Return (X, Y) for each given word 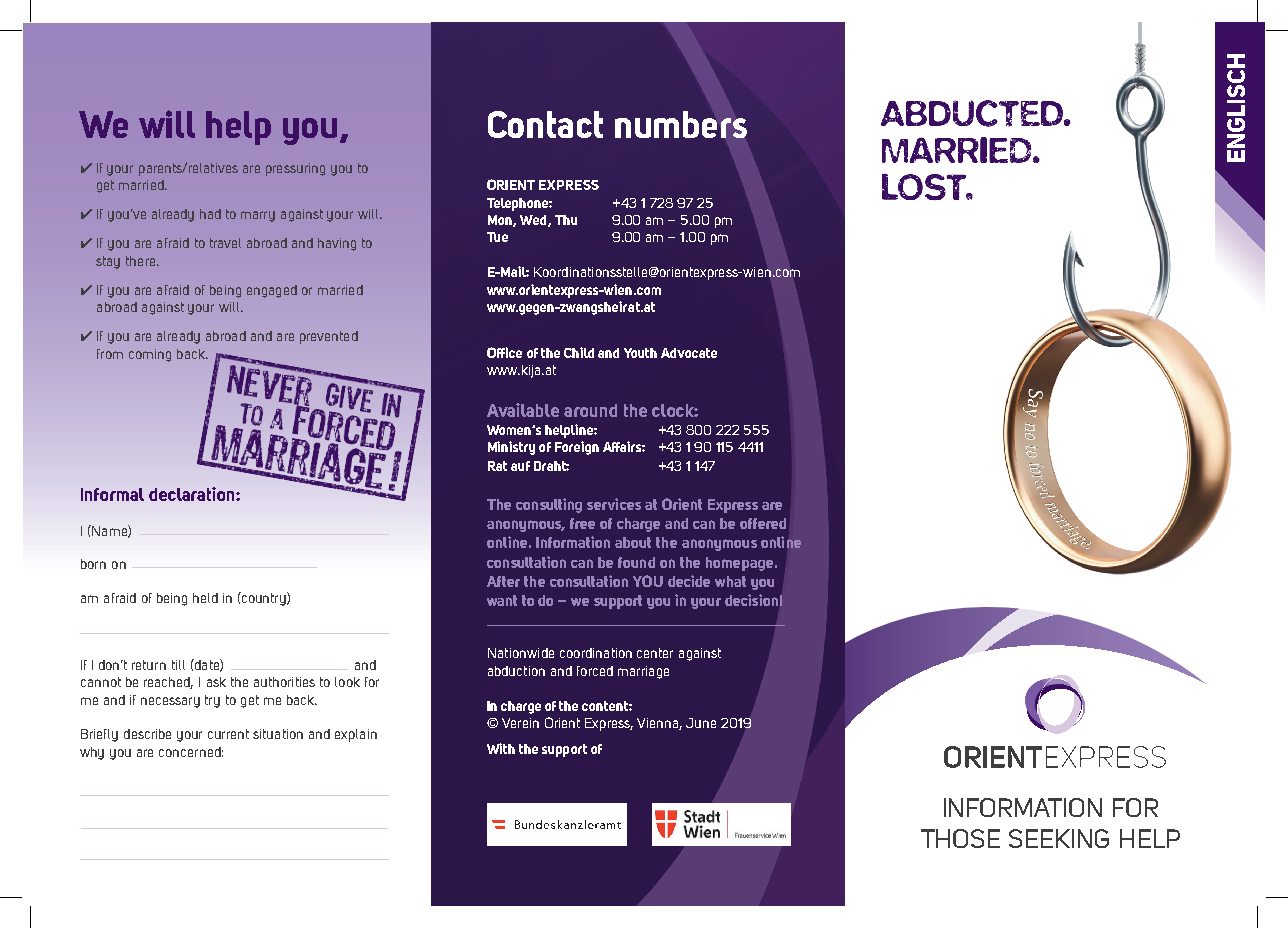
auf (520, 466)
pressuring (295, 169)
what (730, 581)
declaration (193, 494)
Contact (545, 124)
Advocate (689, 353)
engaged (272, 291)
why (92, 753)
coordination (596, 653)
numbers (681, 124)
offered (763, 523)
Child (579, 352)
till (178, 665)
